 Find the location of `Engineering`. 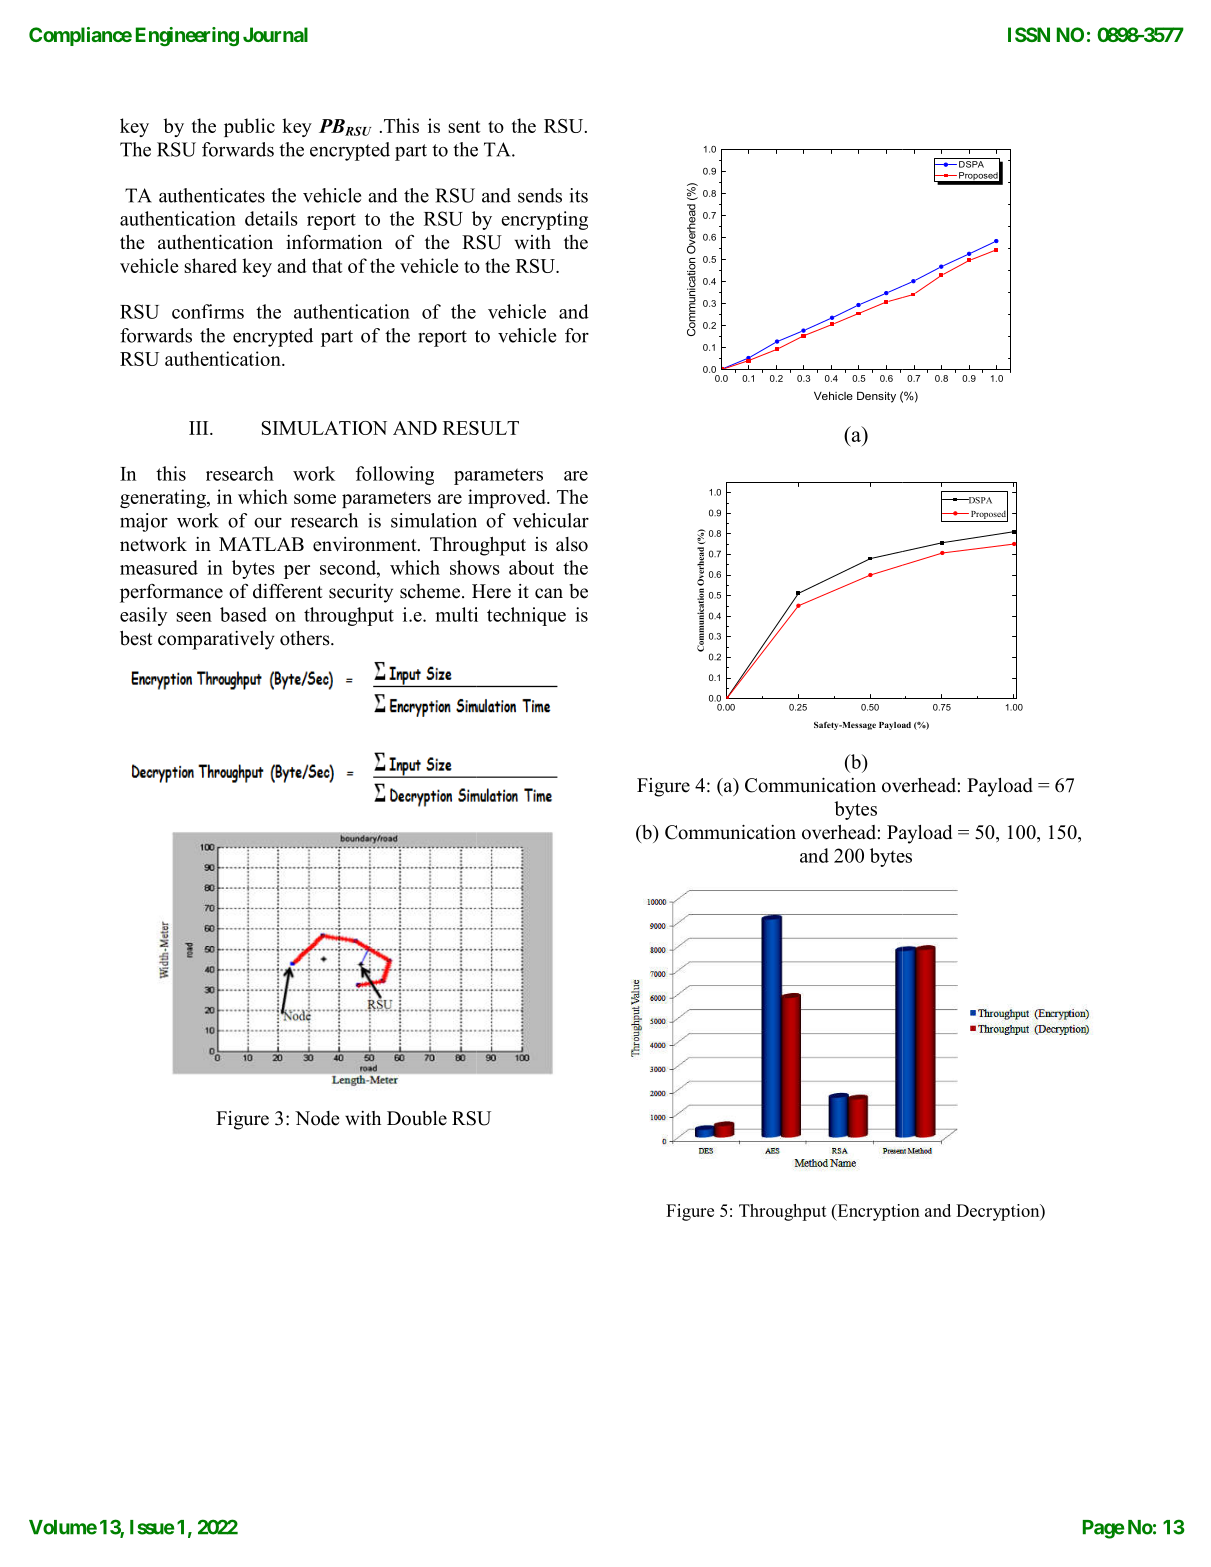

Engineering is located at coordinates (187, 37).
